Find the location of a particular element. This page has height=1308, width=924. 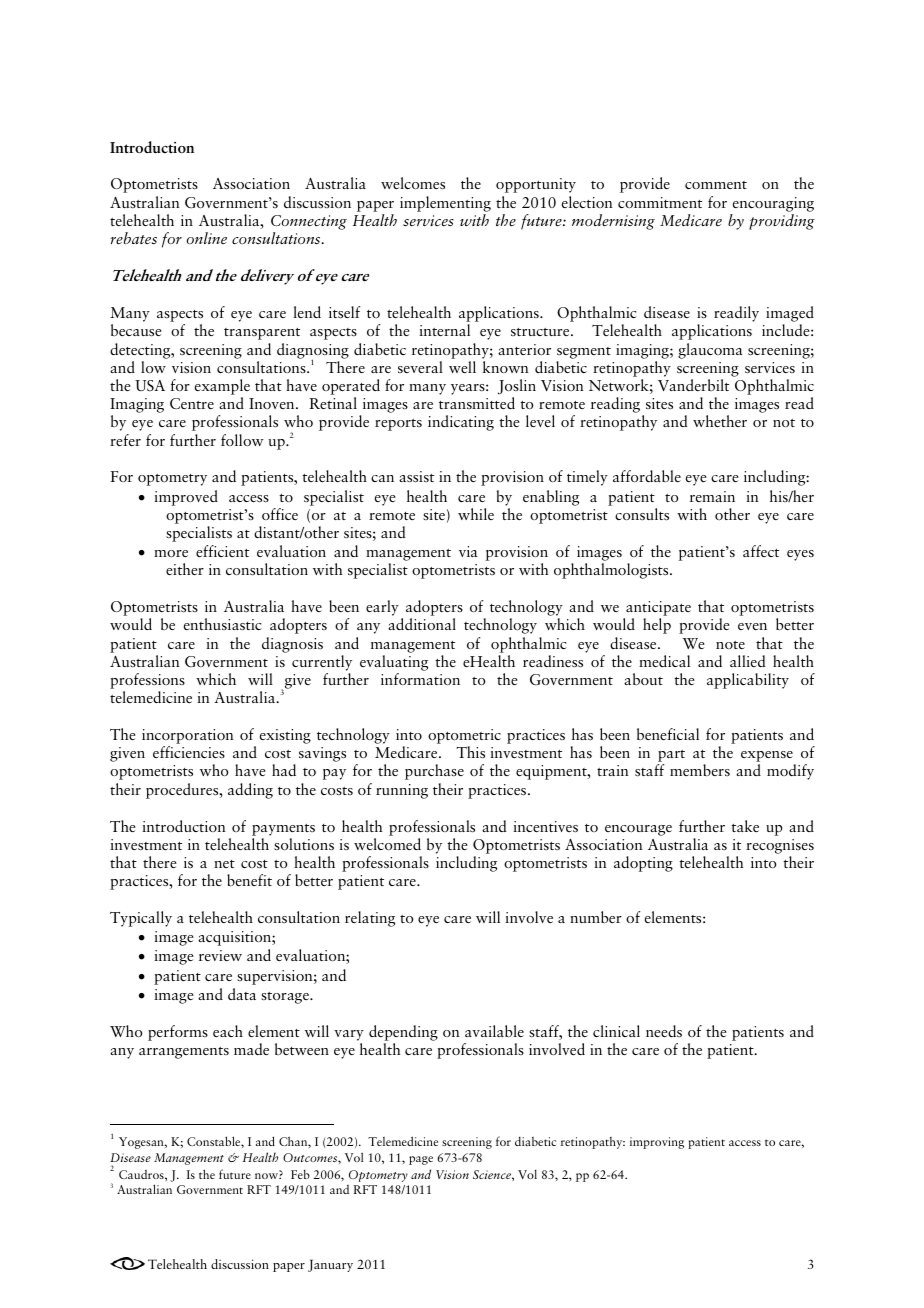

online is located at coordinates (207, 238).
